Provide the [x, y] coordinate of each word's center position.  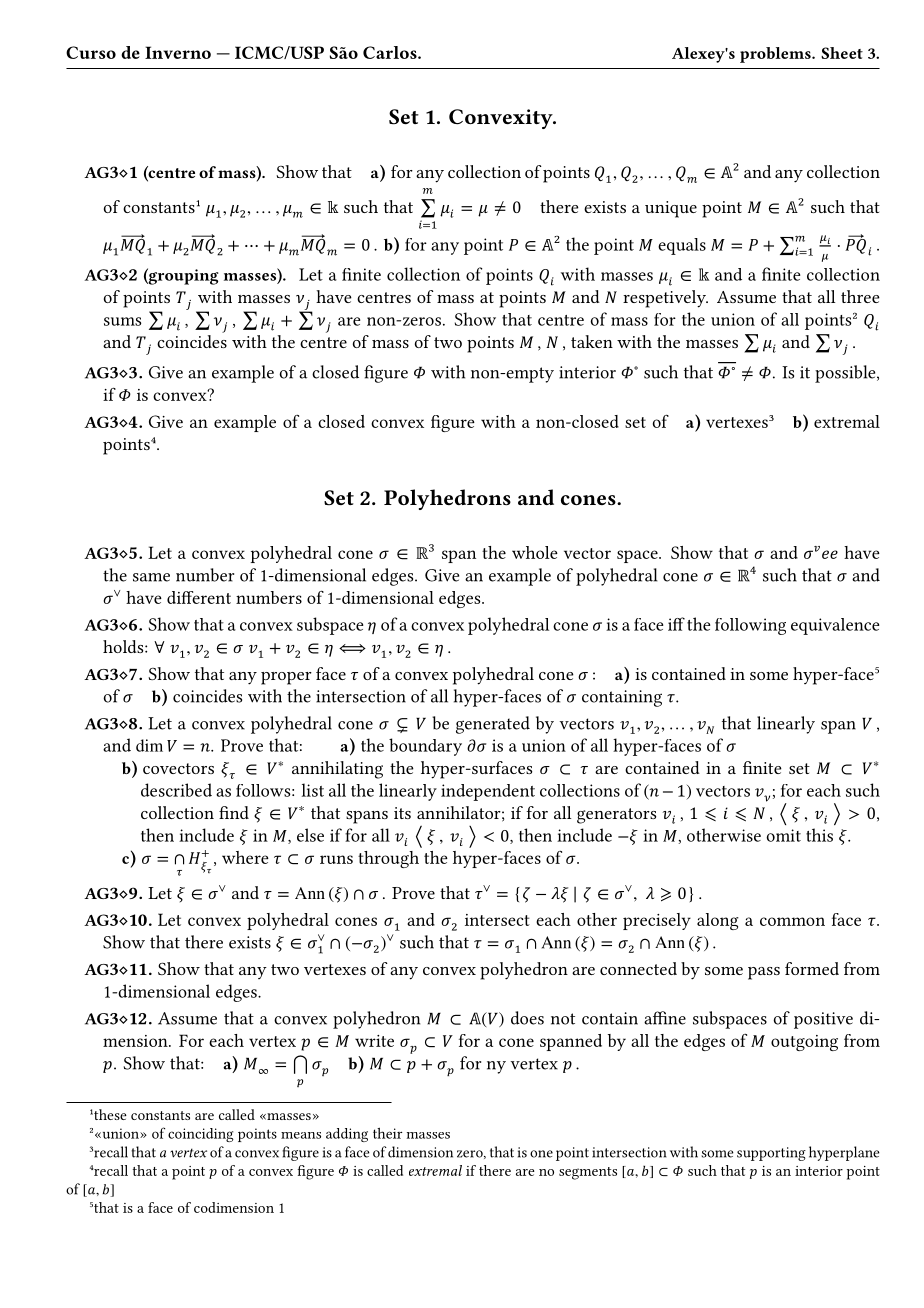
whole [535, 552]
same [151, 577]
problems [776, 55]
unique [671, 209]
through [388, 859]
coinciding [201, 1135]
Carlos [391, 52]
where [245, 857]
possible [846, 374]
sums [122, 321]
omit [783, 835]
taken [592, 341]
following [750, 626]
